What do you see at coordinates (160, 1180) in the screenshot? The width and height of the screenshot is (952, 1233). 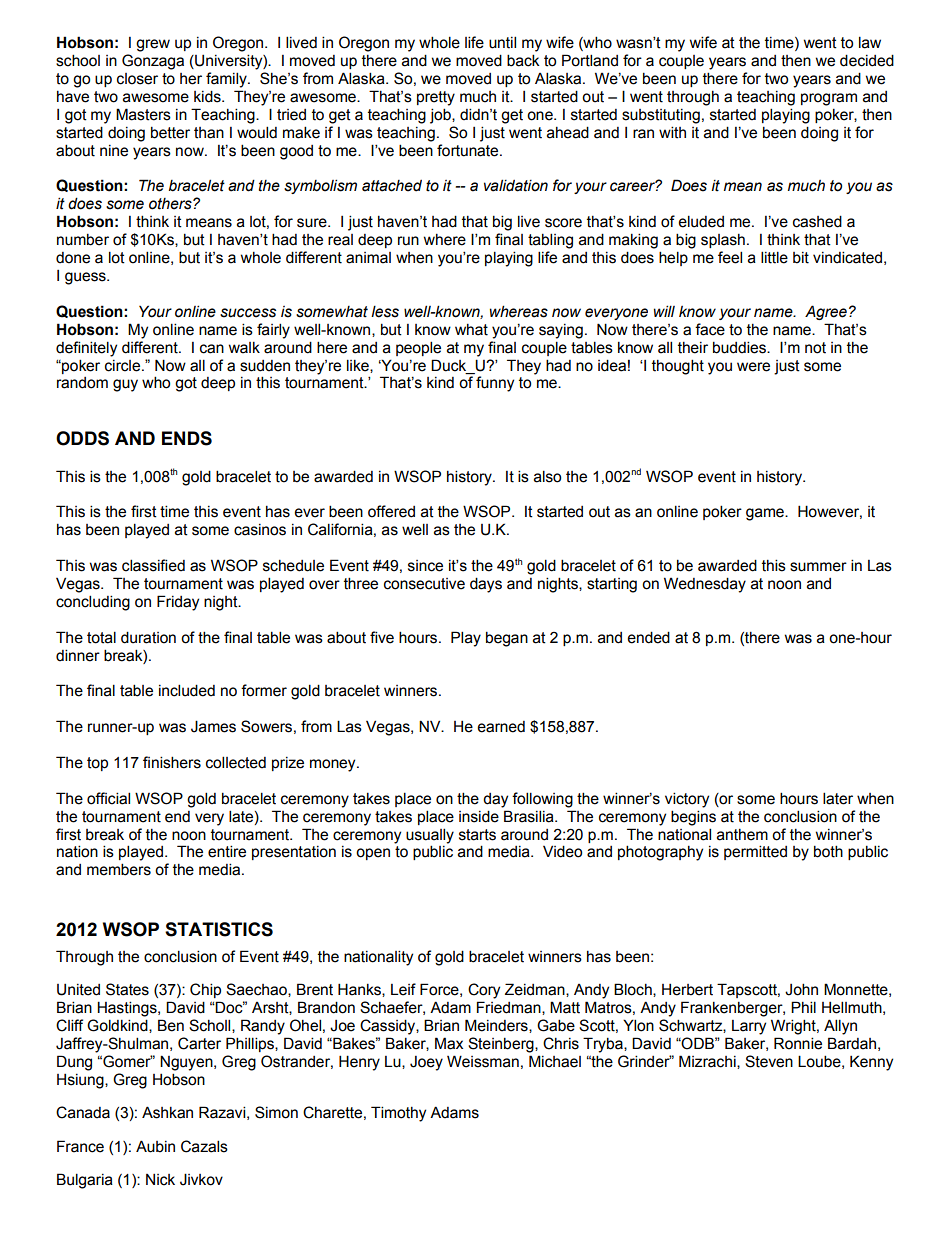 I see `Nick` at bounding box center [160, 1180].
